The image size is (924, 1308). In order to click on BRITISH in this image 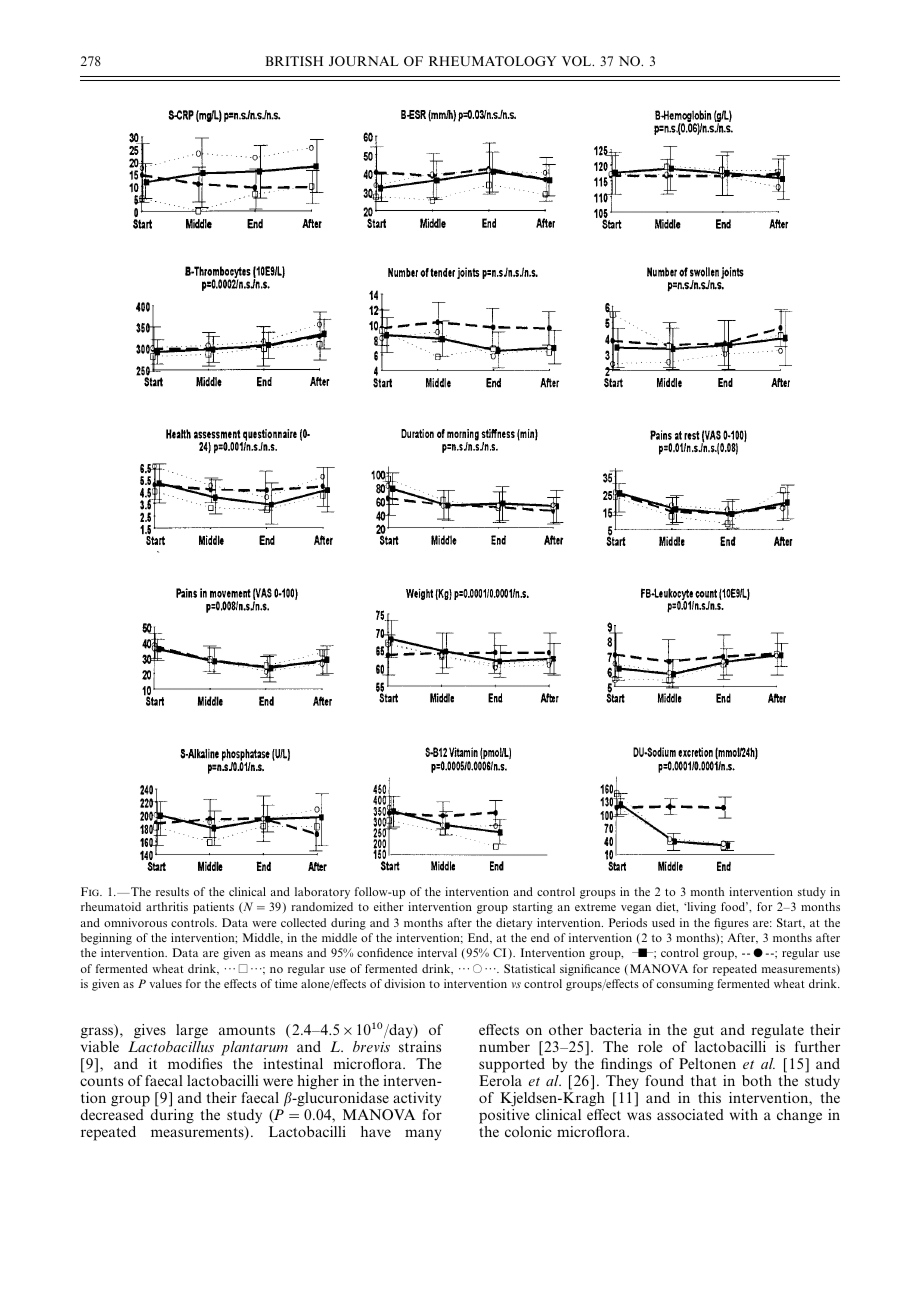, I will do `click(294, 61)`.
